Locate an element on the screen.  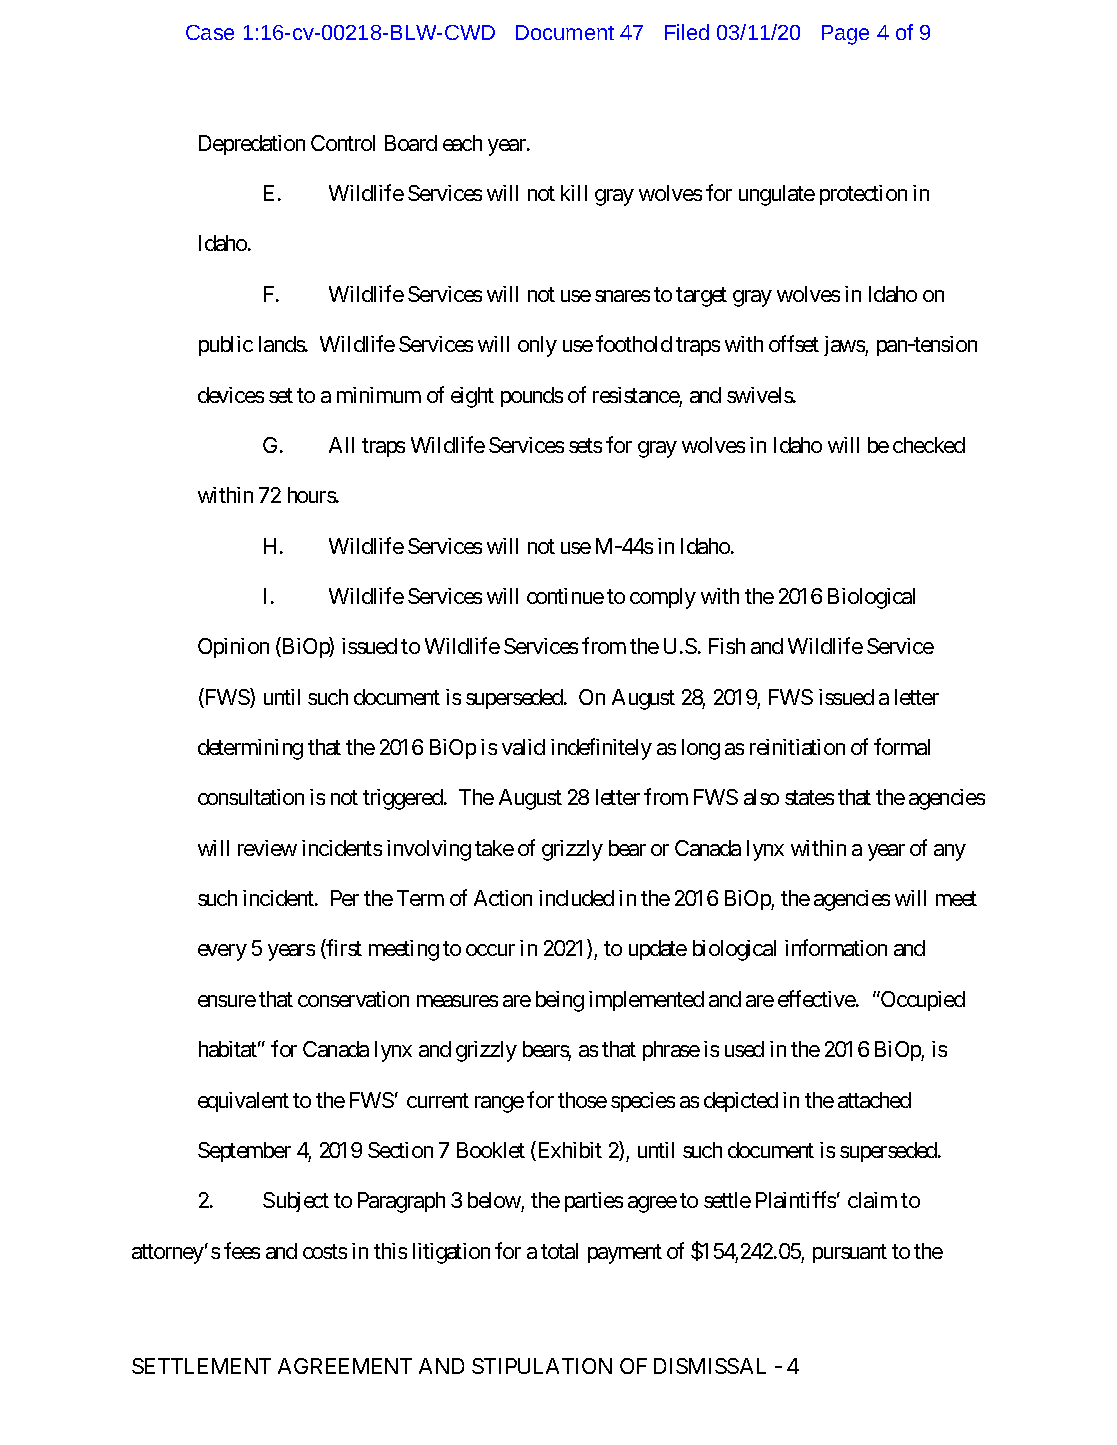
STIPULATION is located at coordinates (542, 1366).
